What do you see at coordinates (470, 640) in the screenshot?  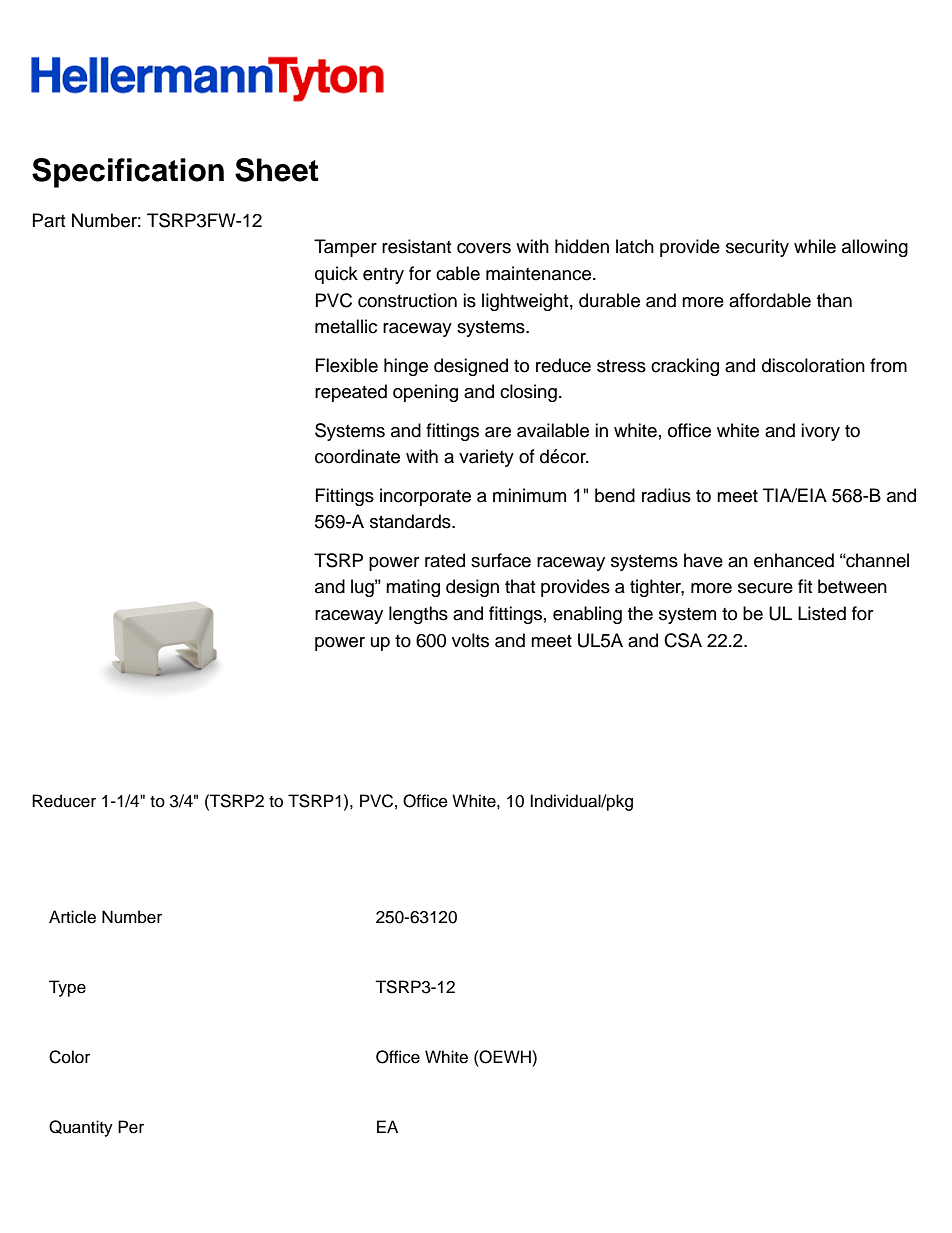 I see `volts` at bounding box center [470, 640].
